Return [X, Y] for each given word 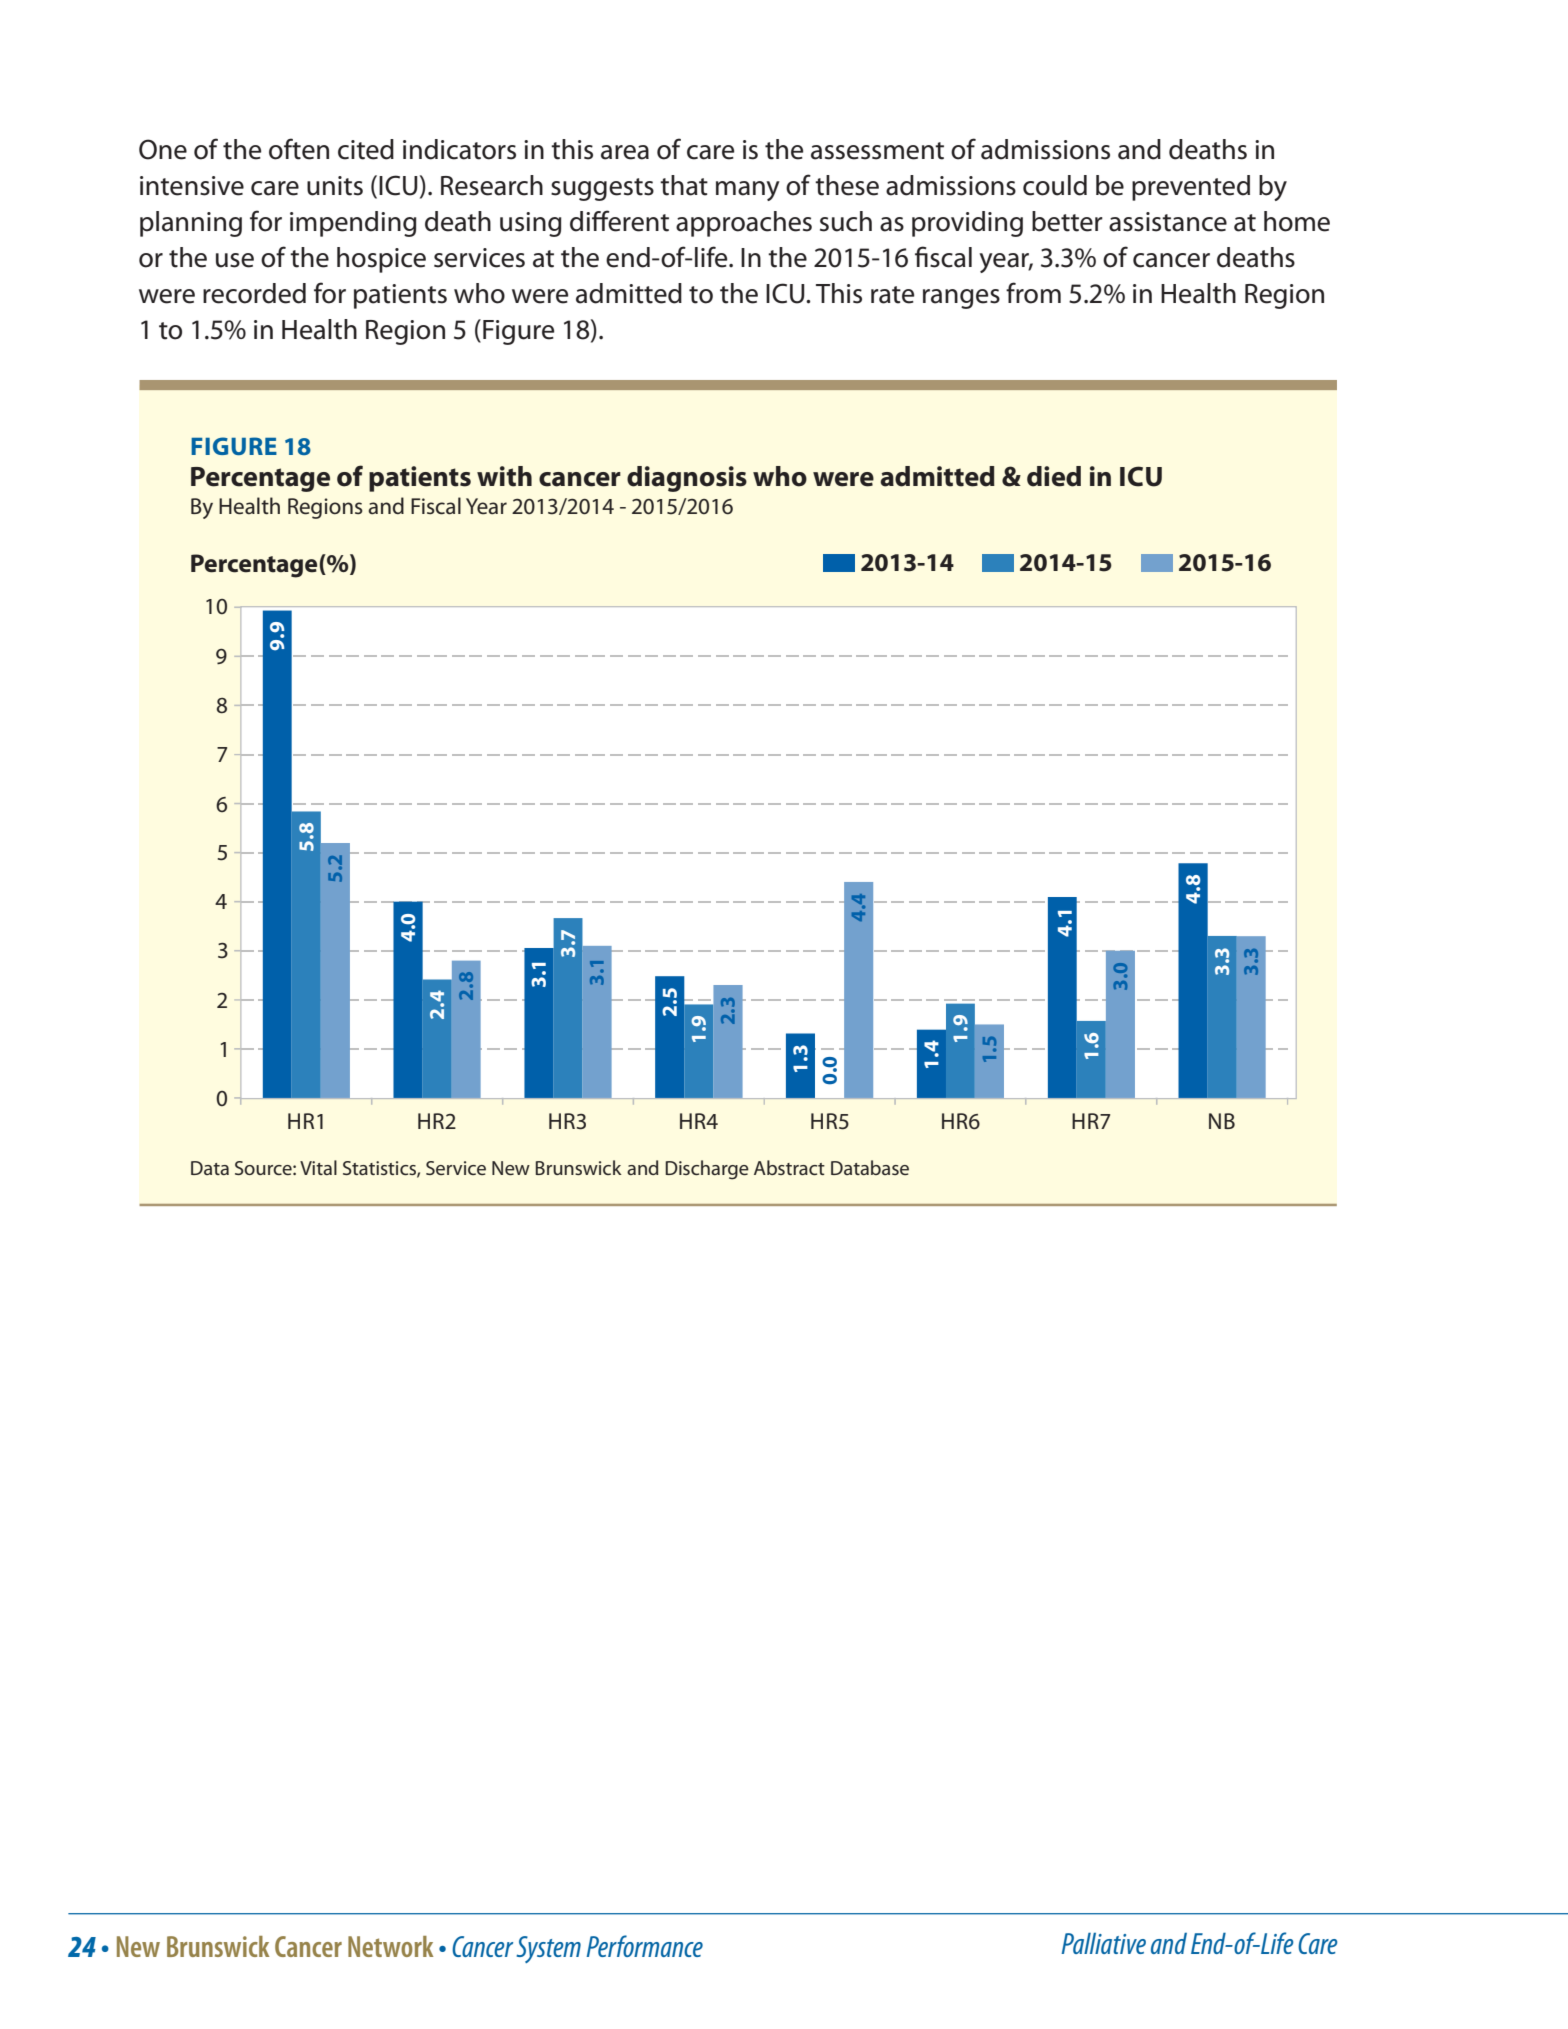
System [548, 1949]
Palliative [1103, 1943]
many [748, 191]
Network [390, 1946]
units [335, 186]
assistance [1168, 222]
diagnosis [687, 479]
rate [892, 295]
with [504, 476]
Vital [318, 1167]
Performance [644, 1946]
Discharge [707, 1170]
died [1054, 476]
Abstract [789, 1167]
